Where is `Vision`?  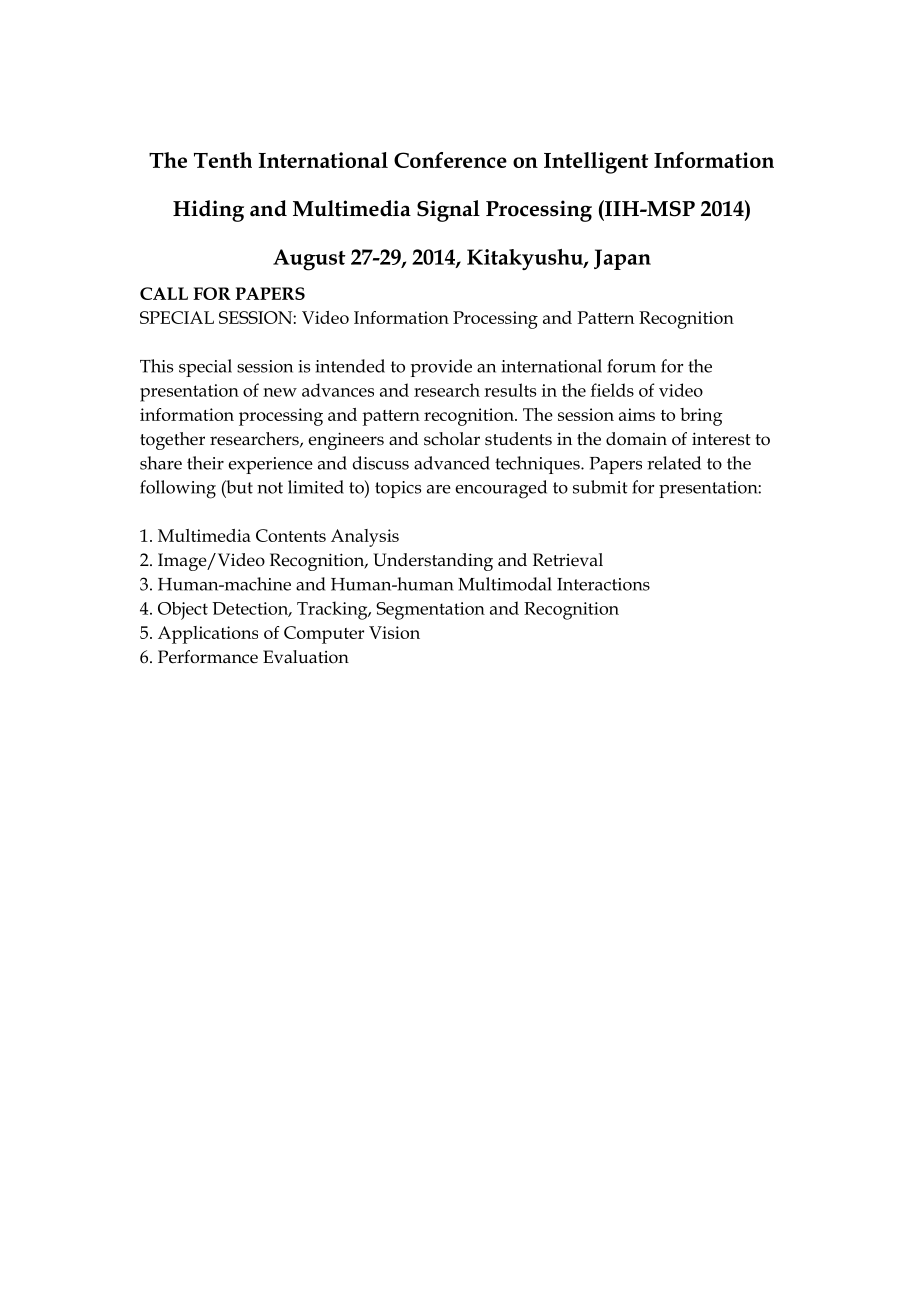 Vision is located at coordinates (394, 632).
